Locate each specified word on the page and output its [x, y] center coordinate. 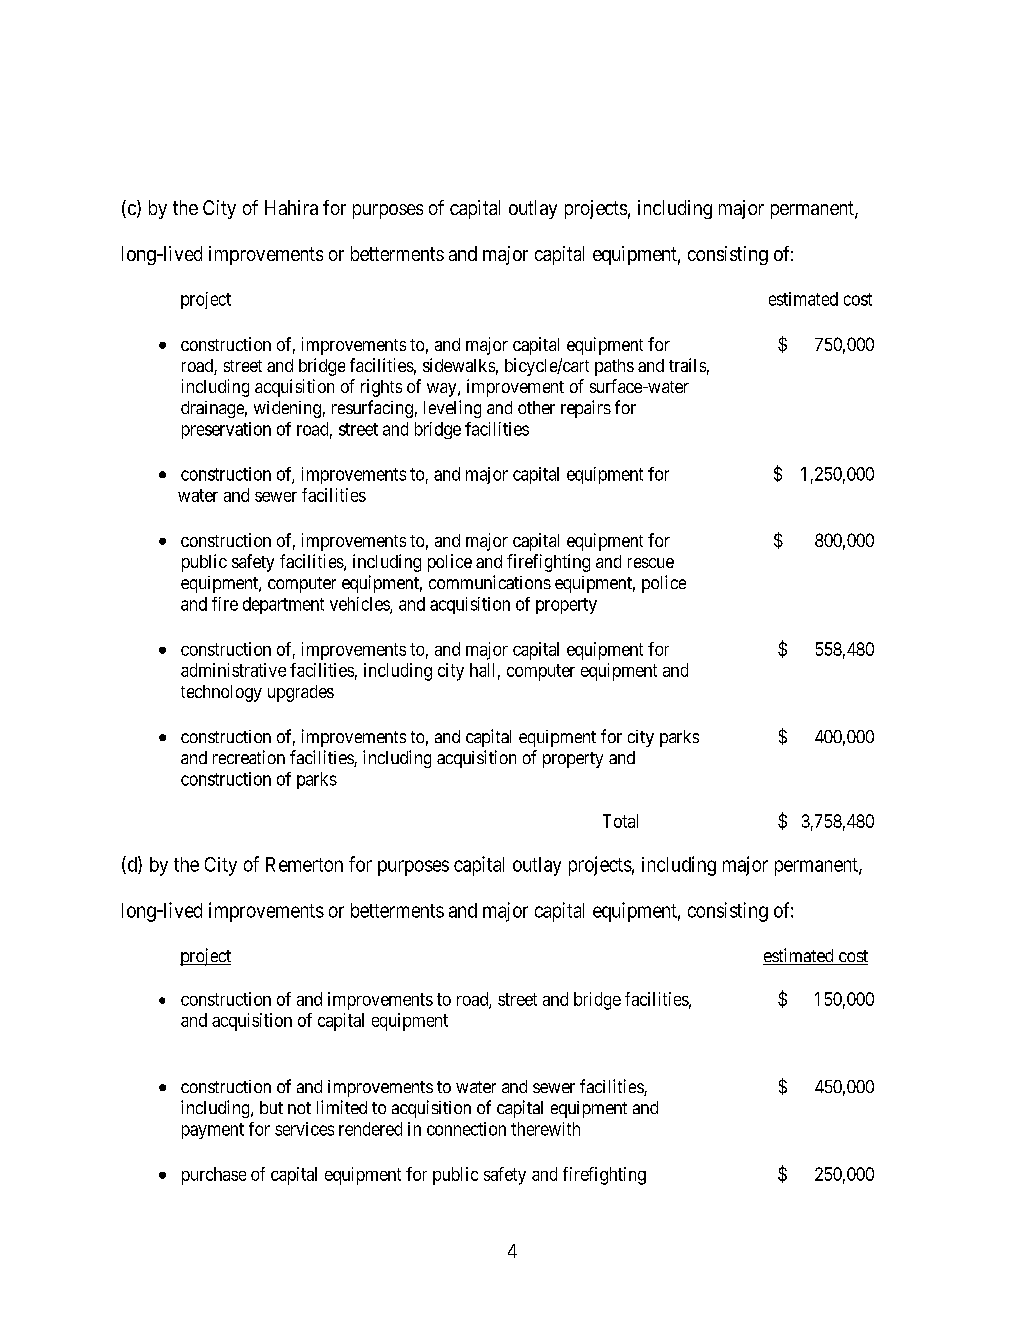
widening [287, 409]
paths [614, 367]
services [304, 1129]
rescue [651, 563]
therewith [545, 1129]
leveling [452, 409]
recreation [249, 757]
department [283, 605]
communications [490, 582]
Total [620, 821]
